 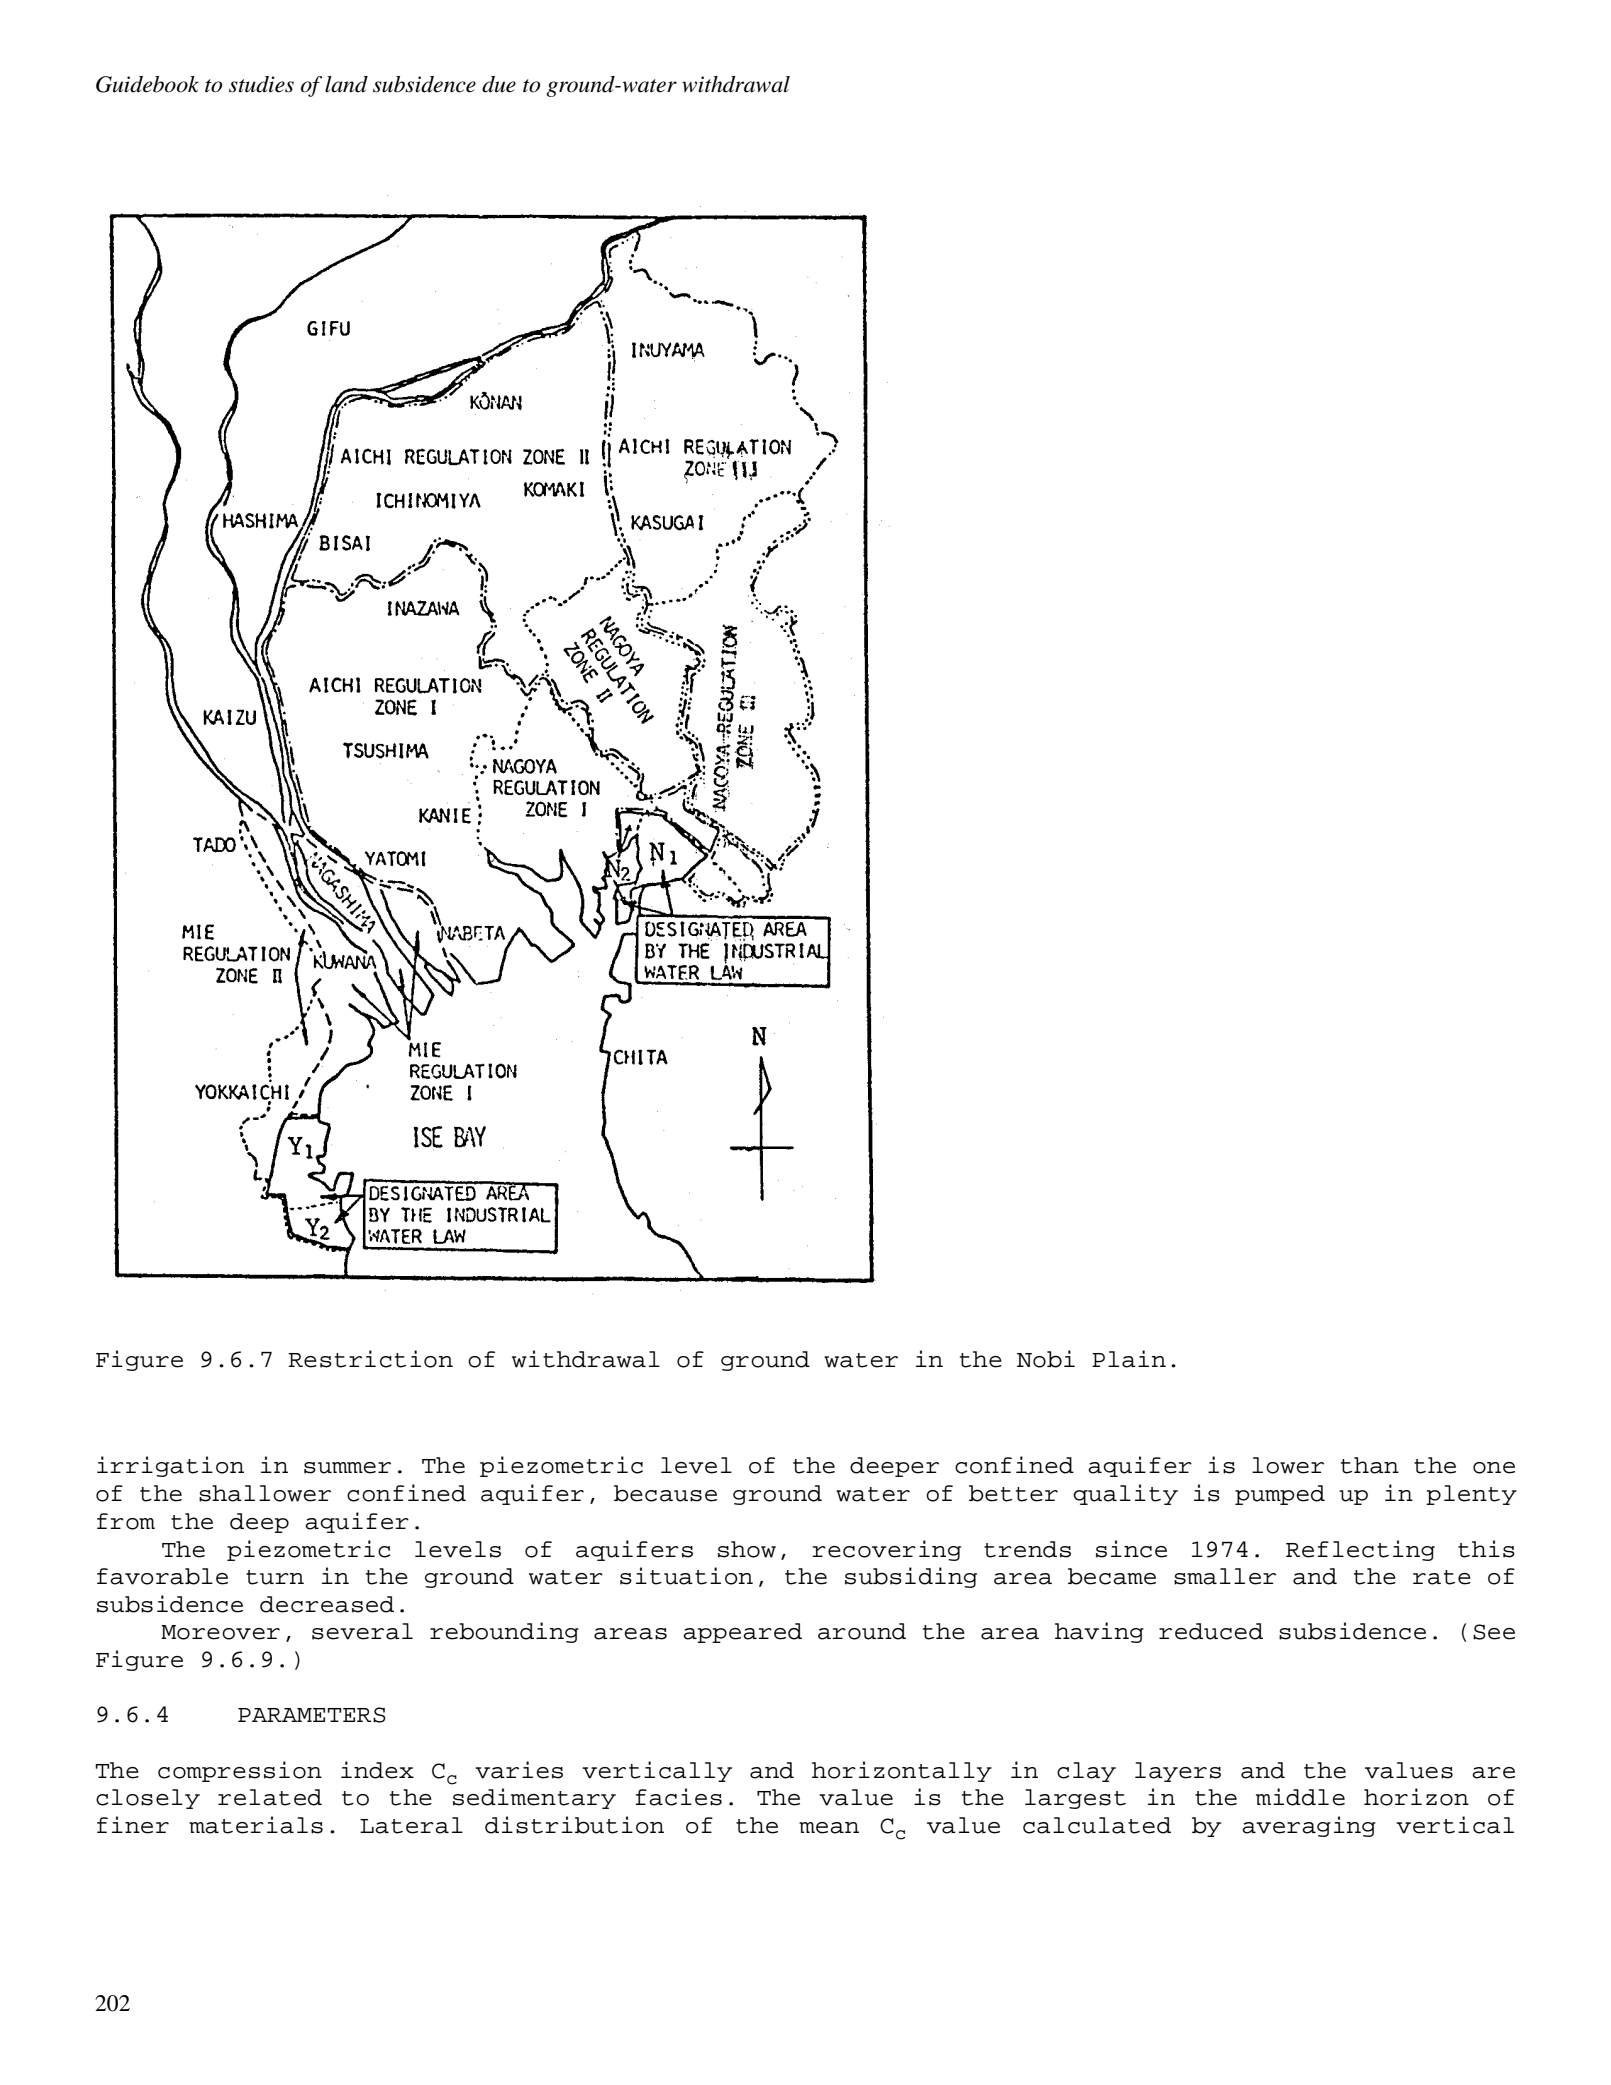 What do you see at coordinates (499, 84) in the document?
I see `due` at bounding box center [499, 84].
